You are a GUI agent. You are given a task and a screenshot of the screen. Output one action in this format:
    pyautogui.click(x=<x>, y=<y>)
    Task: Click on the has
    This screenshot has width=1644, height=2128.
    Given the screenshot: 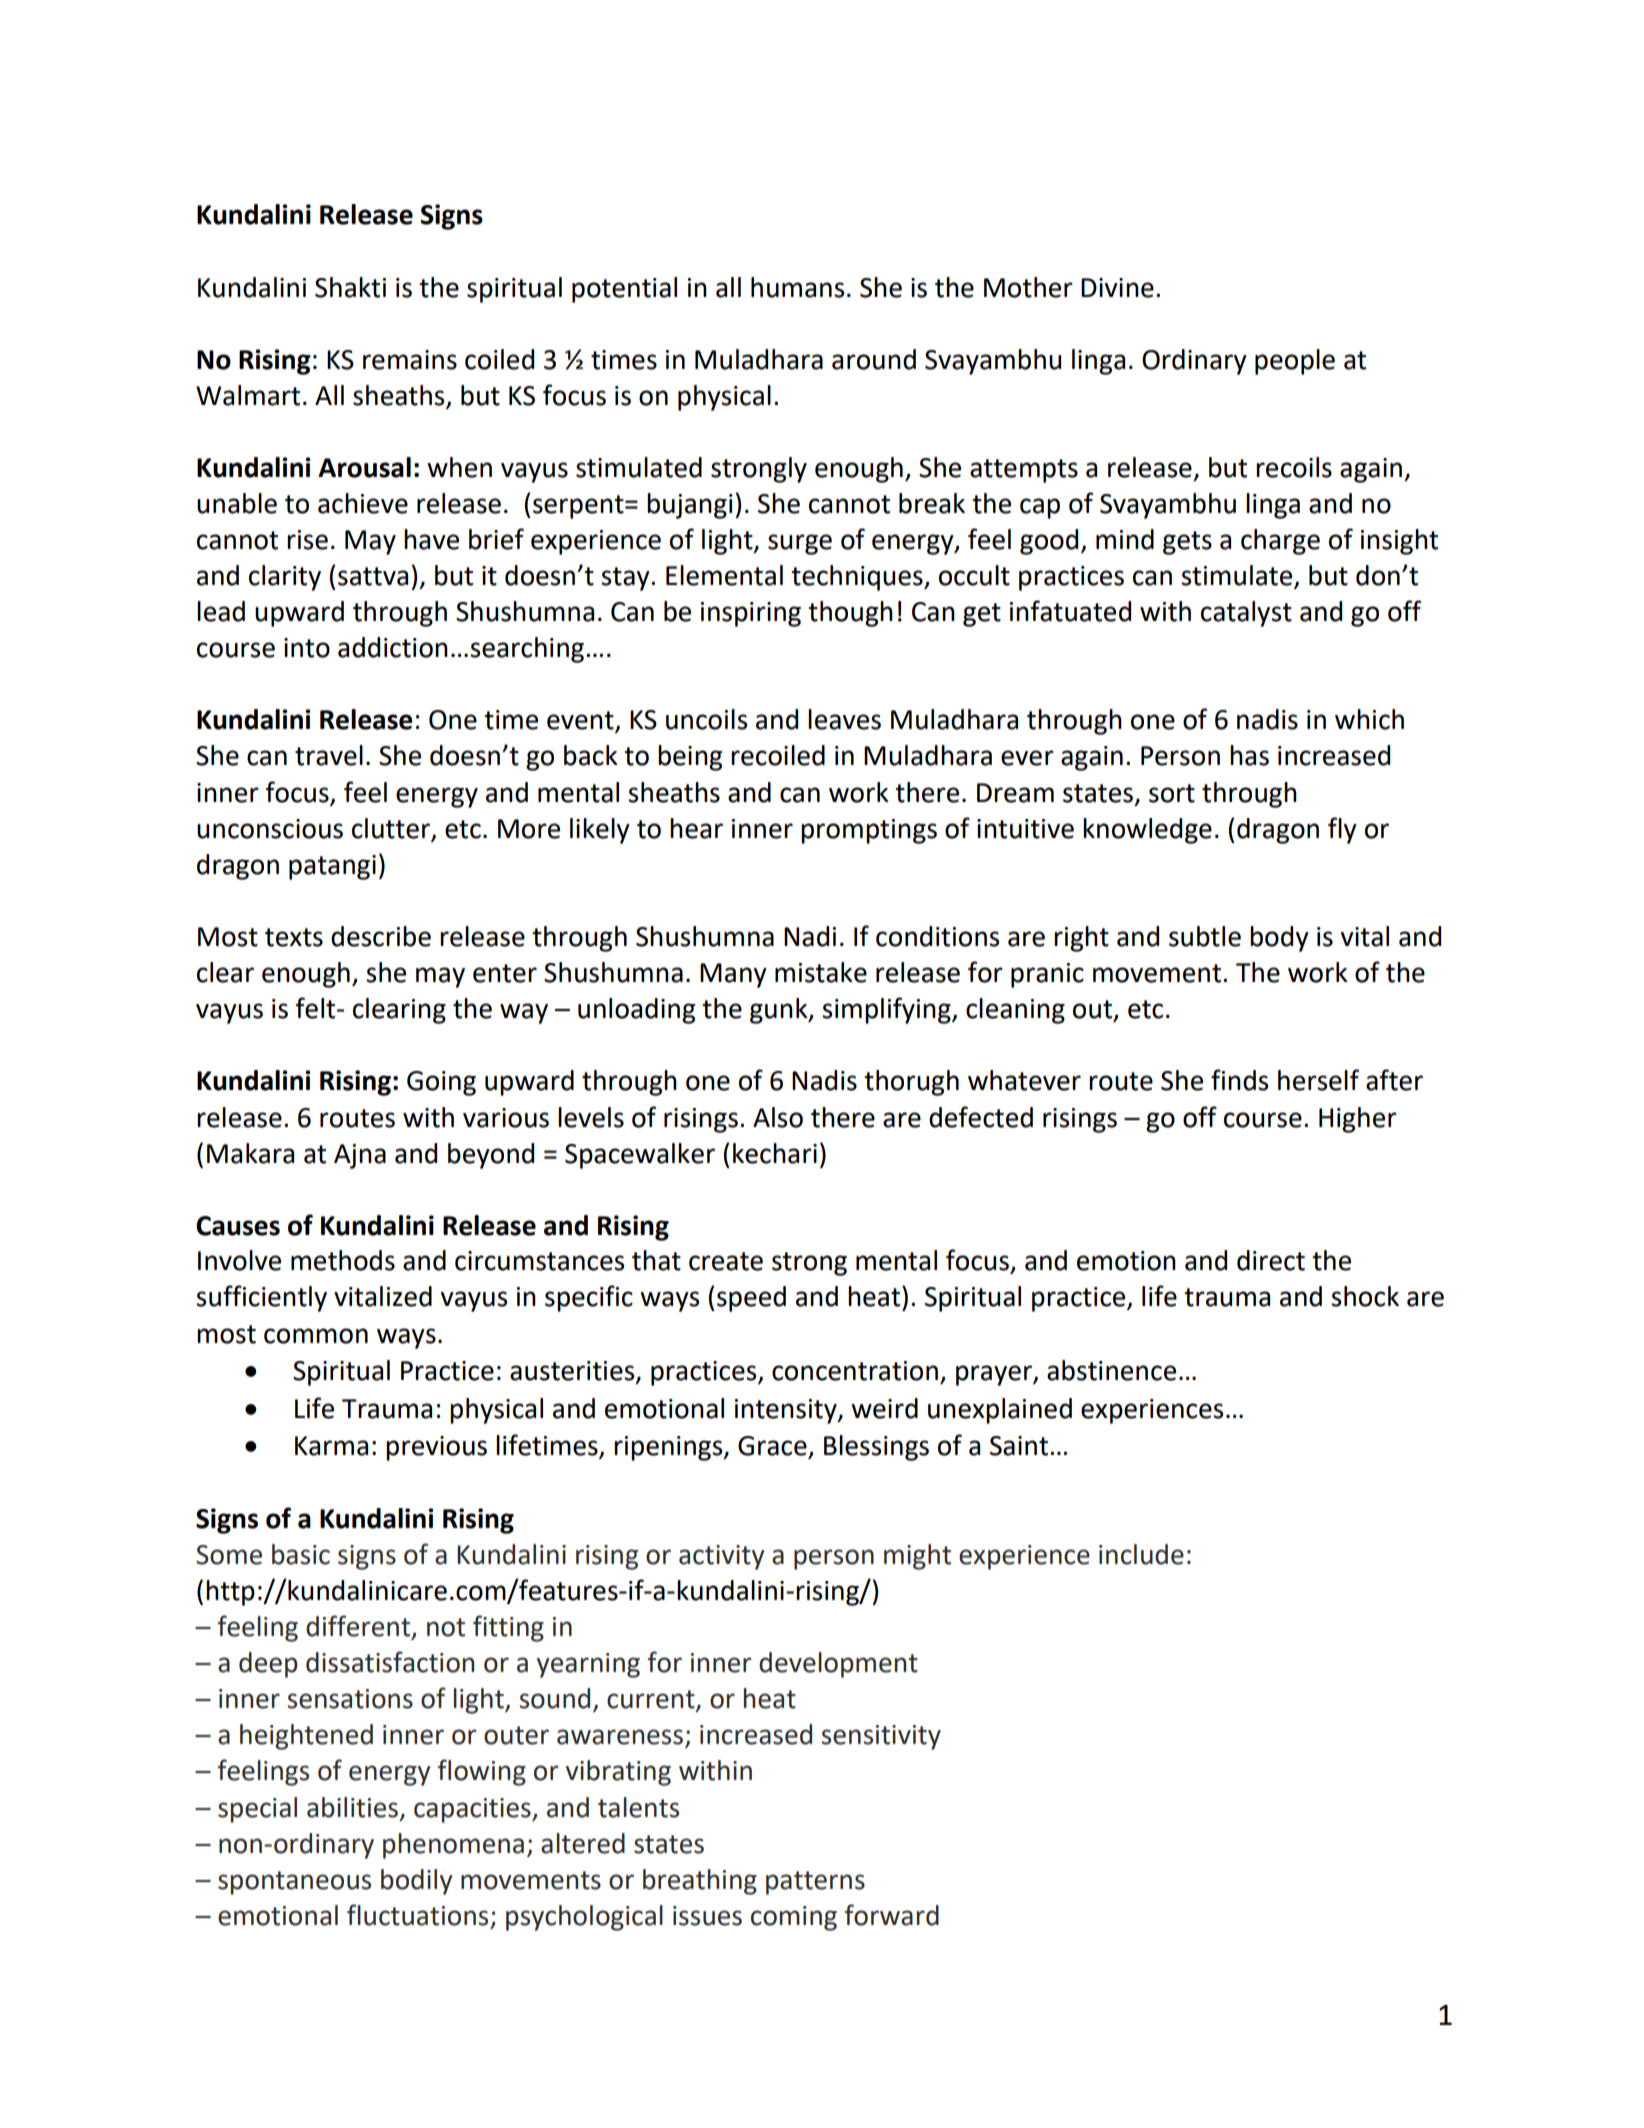 What is the action you would take?
    pyautogui.click(x=1249, y=755)
